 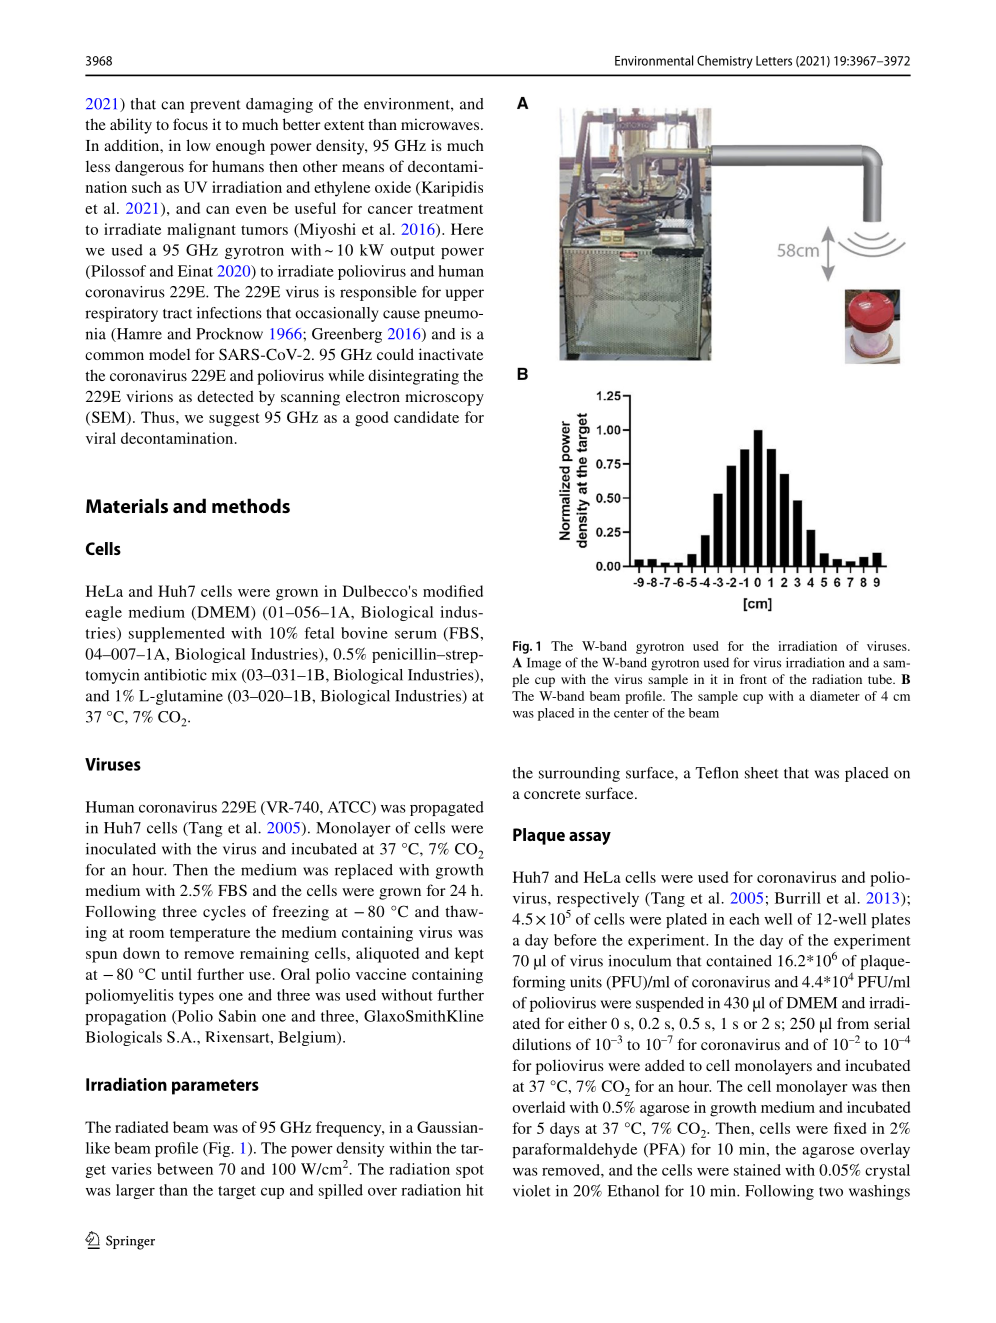 What do you see at coordinates (190, 124) in the page?
I see `focus` at bounding box center [190, 124].
